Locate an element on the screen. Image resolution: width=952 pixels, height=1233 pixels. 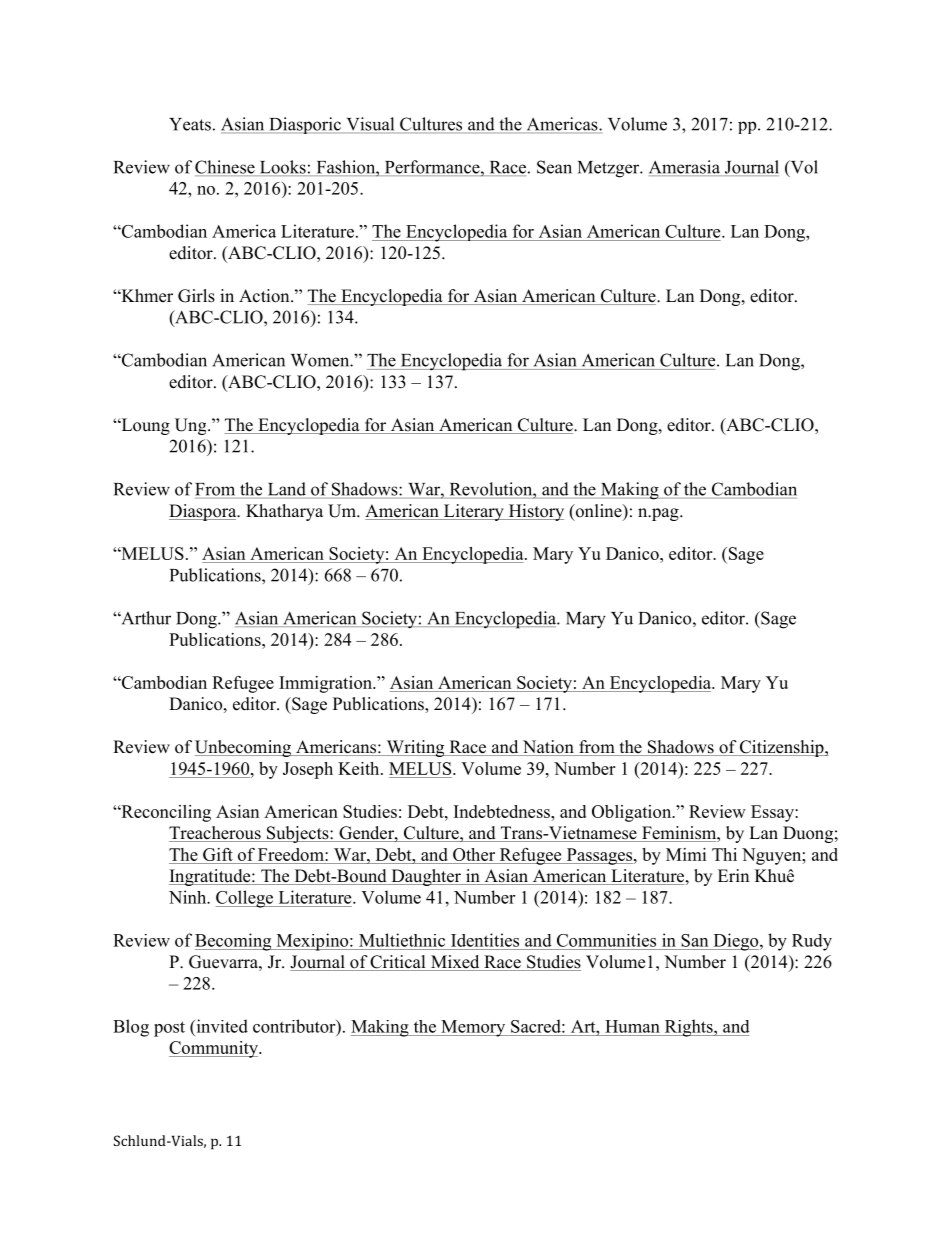
Literary is located at coordinates (474, 512).
